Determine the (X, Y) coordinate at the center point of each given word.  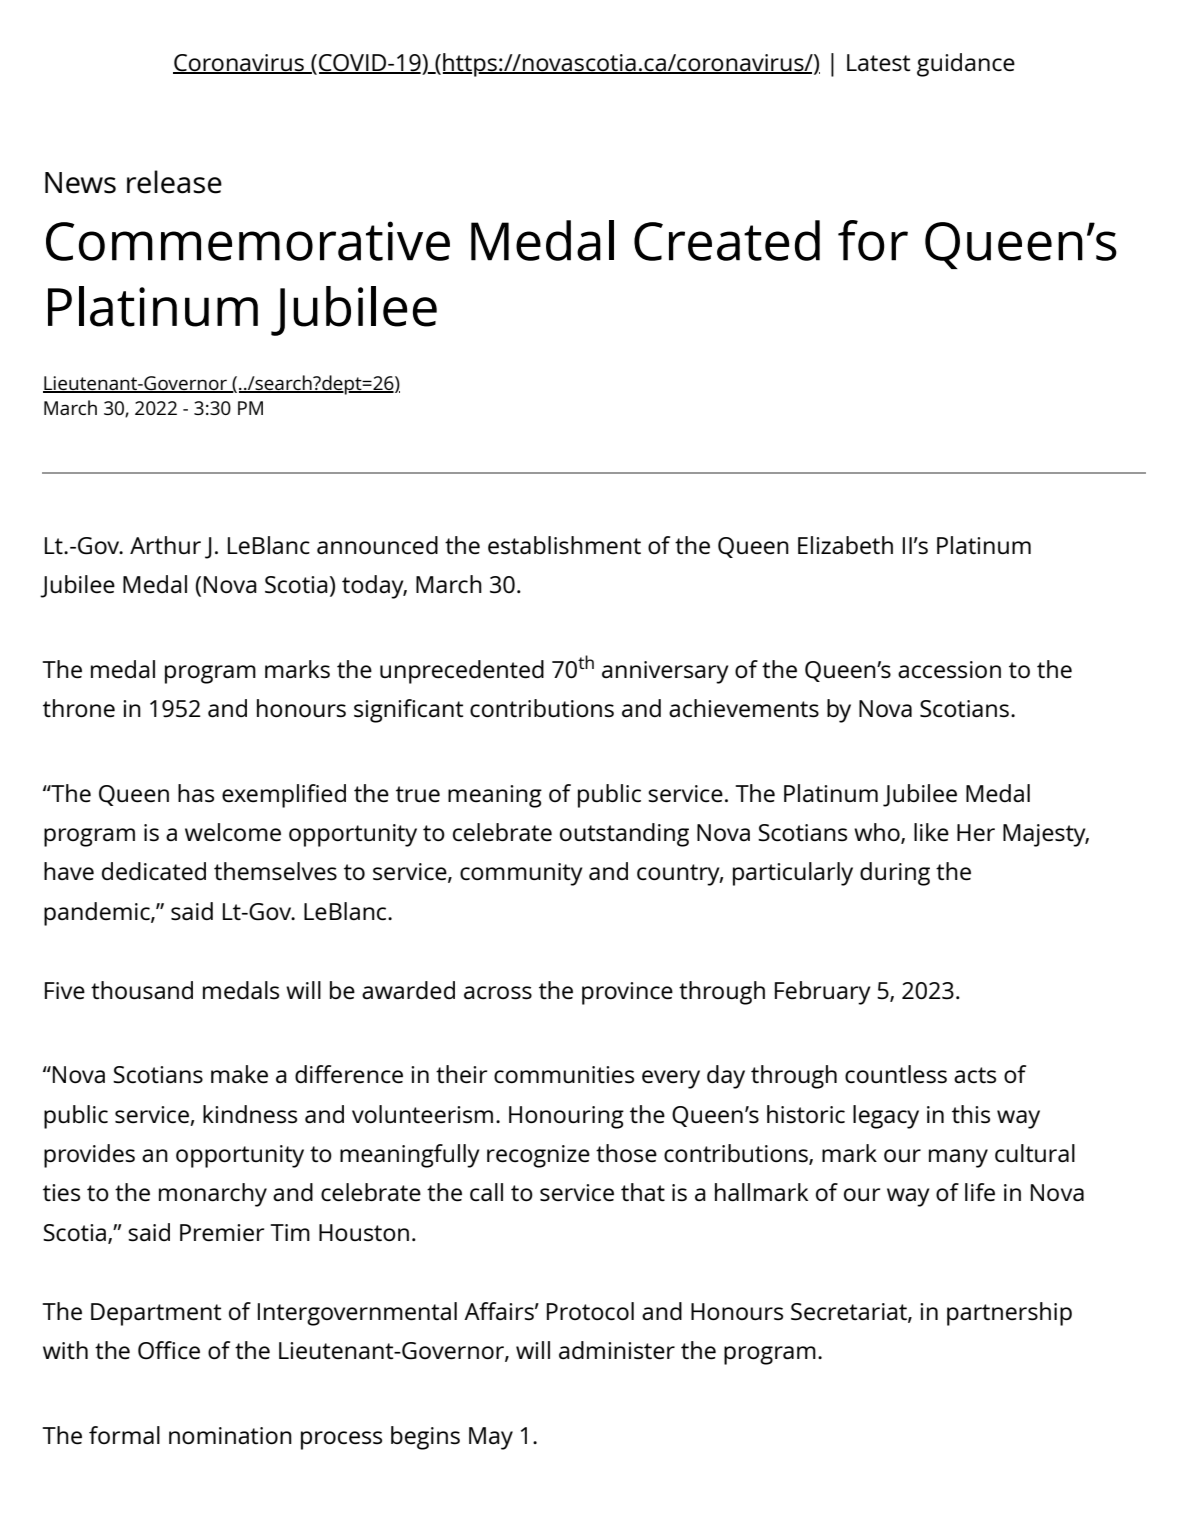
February (823, 993)
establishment (564, 545)
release (174, 182)
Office (169, 1350)
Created (727, 240)
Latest (878, 63)
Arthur (165, 545)
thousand (142, 990)
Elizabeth (845, 545)
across (498, 993)
